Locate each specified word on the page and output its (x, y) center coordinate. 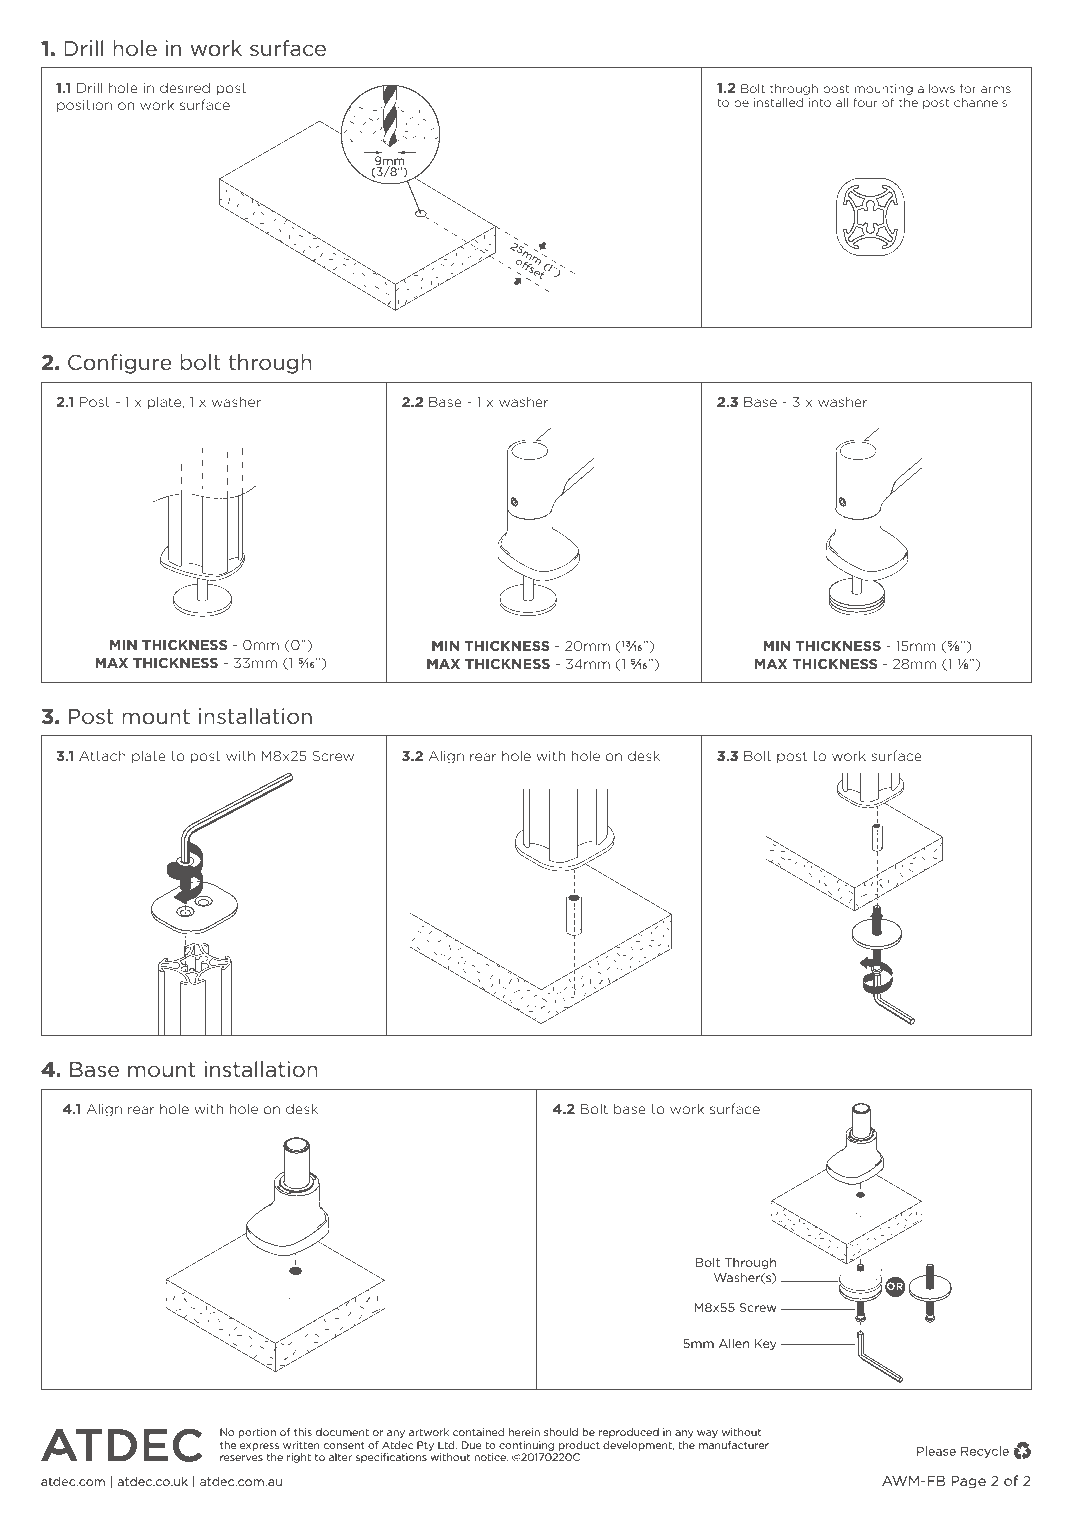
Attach (102, 755)
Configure (120, 364)
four (865, 102)
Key (765, 1344)
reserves (241, 1458)
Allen (734, 1343)
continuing (526, 1446)
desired (185, 87)
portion (257, 1433)
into (820, 102)
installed (778, 102)
